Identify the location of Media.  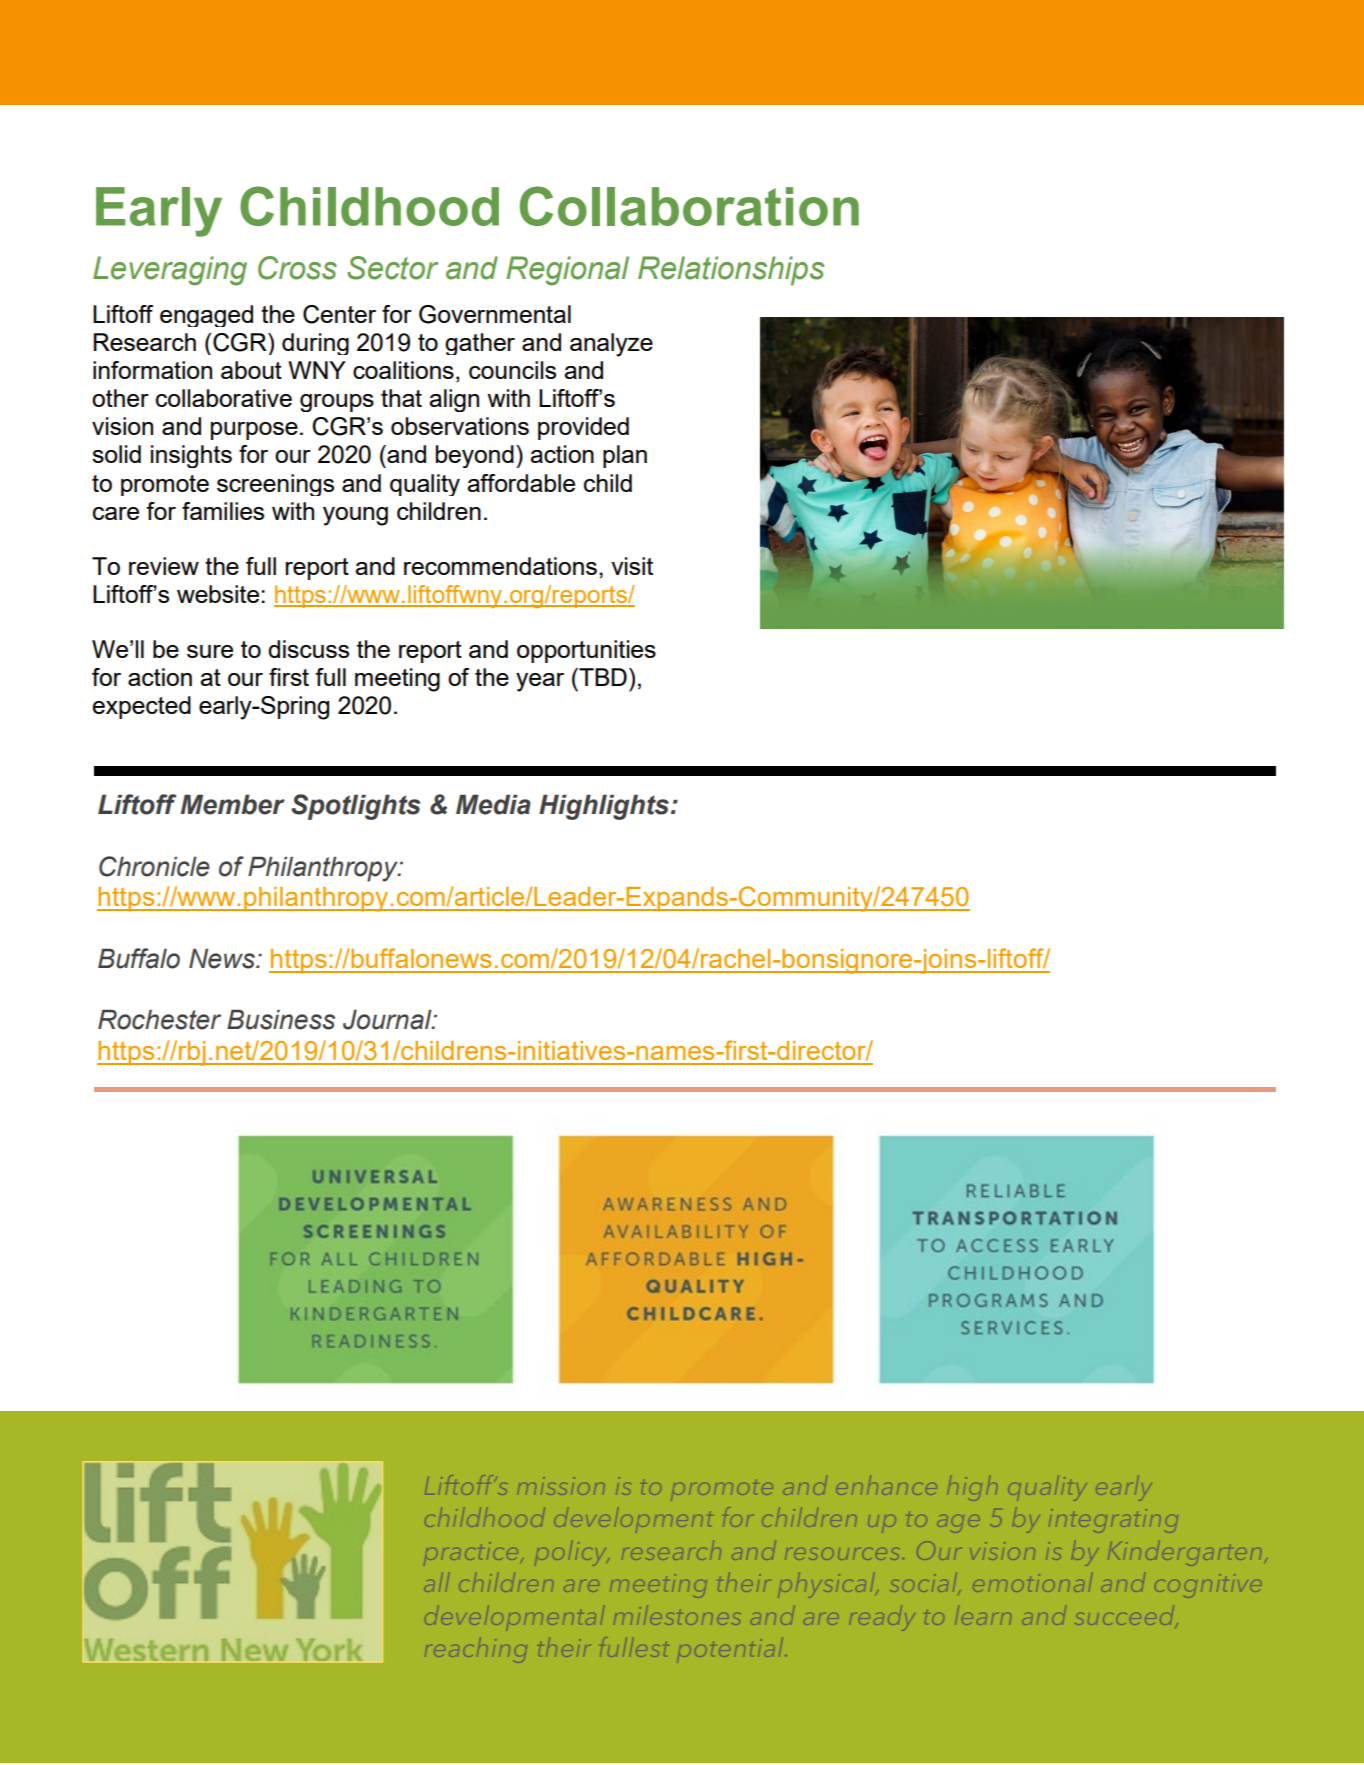
(493, 805).
